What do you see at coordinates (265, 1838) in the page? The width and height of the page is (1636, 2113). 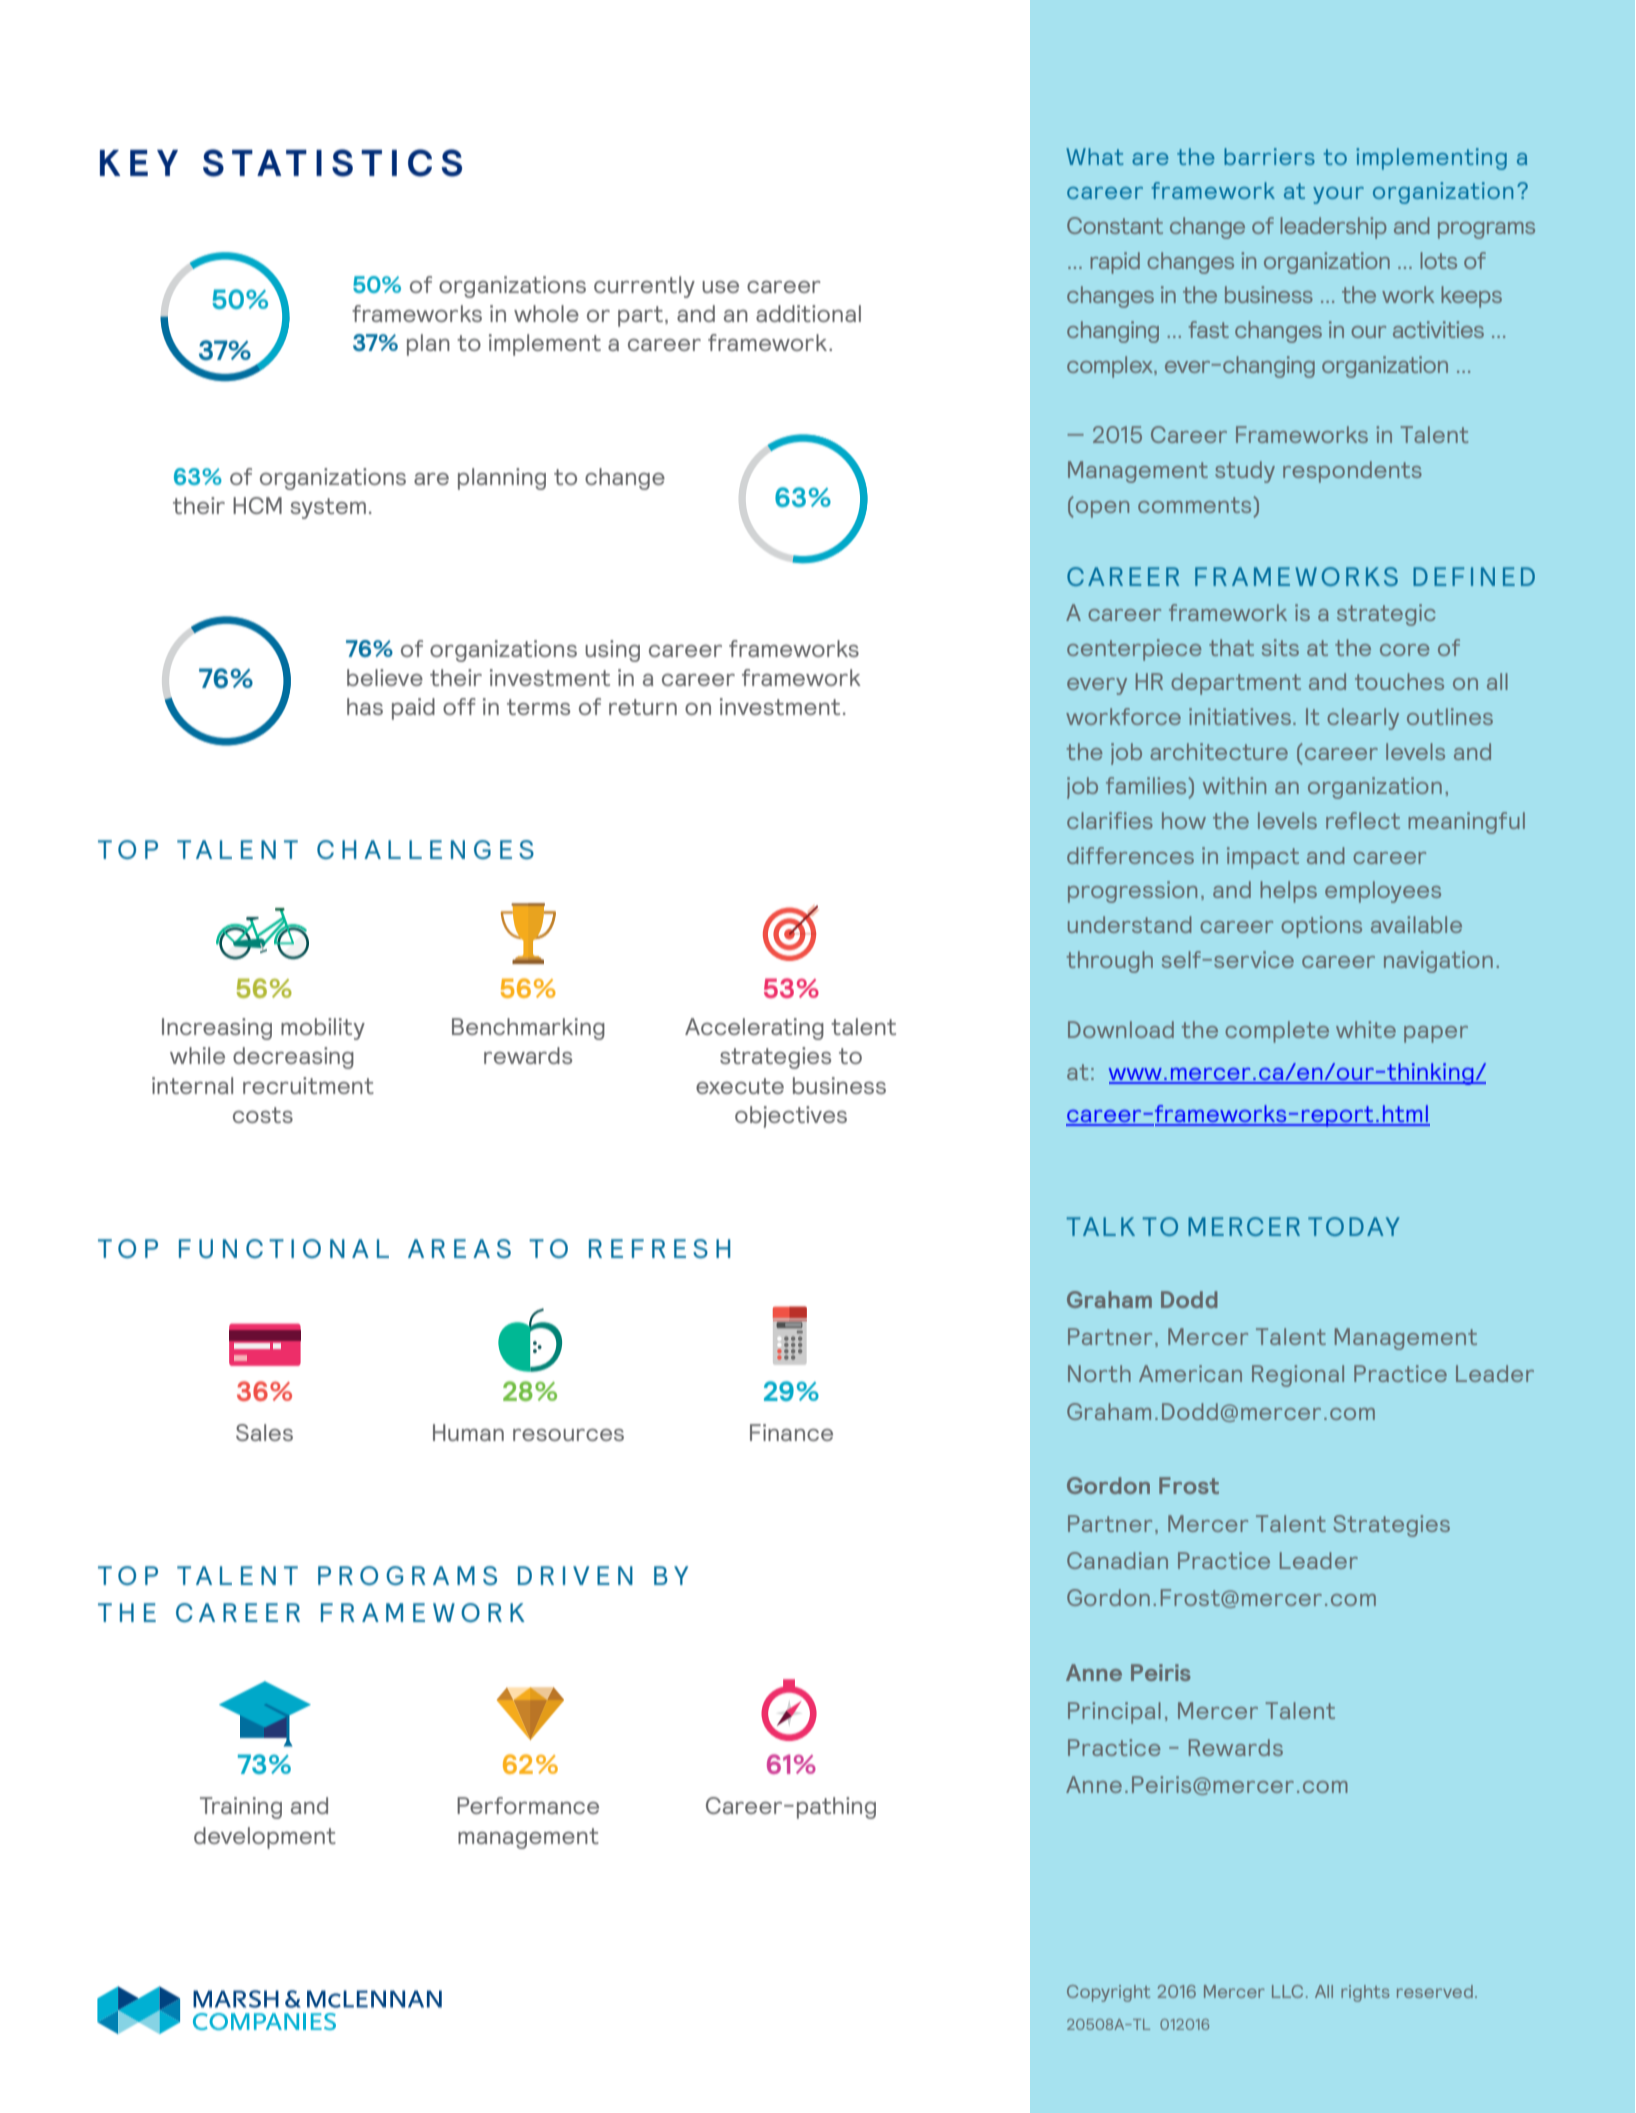 I see `development` at bounding box center [265, 1838].
